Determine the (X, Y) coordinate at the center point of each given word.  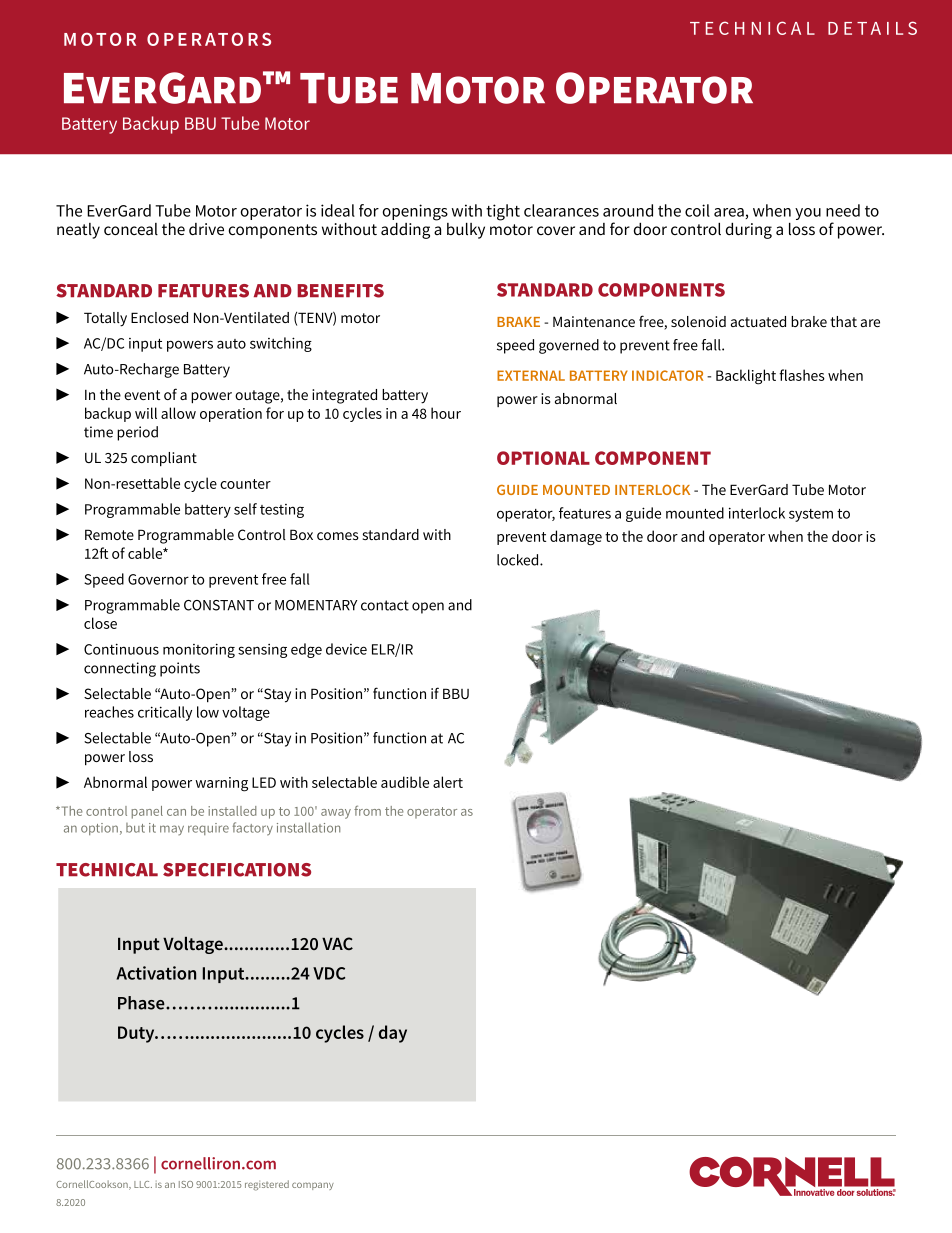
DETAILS (872, 28)
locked (519, 560)
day (393, 1034)
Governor (158, 579)
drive (206, 229)
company (313, 1186)
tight (503, 212)
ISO (186, 1184)
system (811, 515)
